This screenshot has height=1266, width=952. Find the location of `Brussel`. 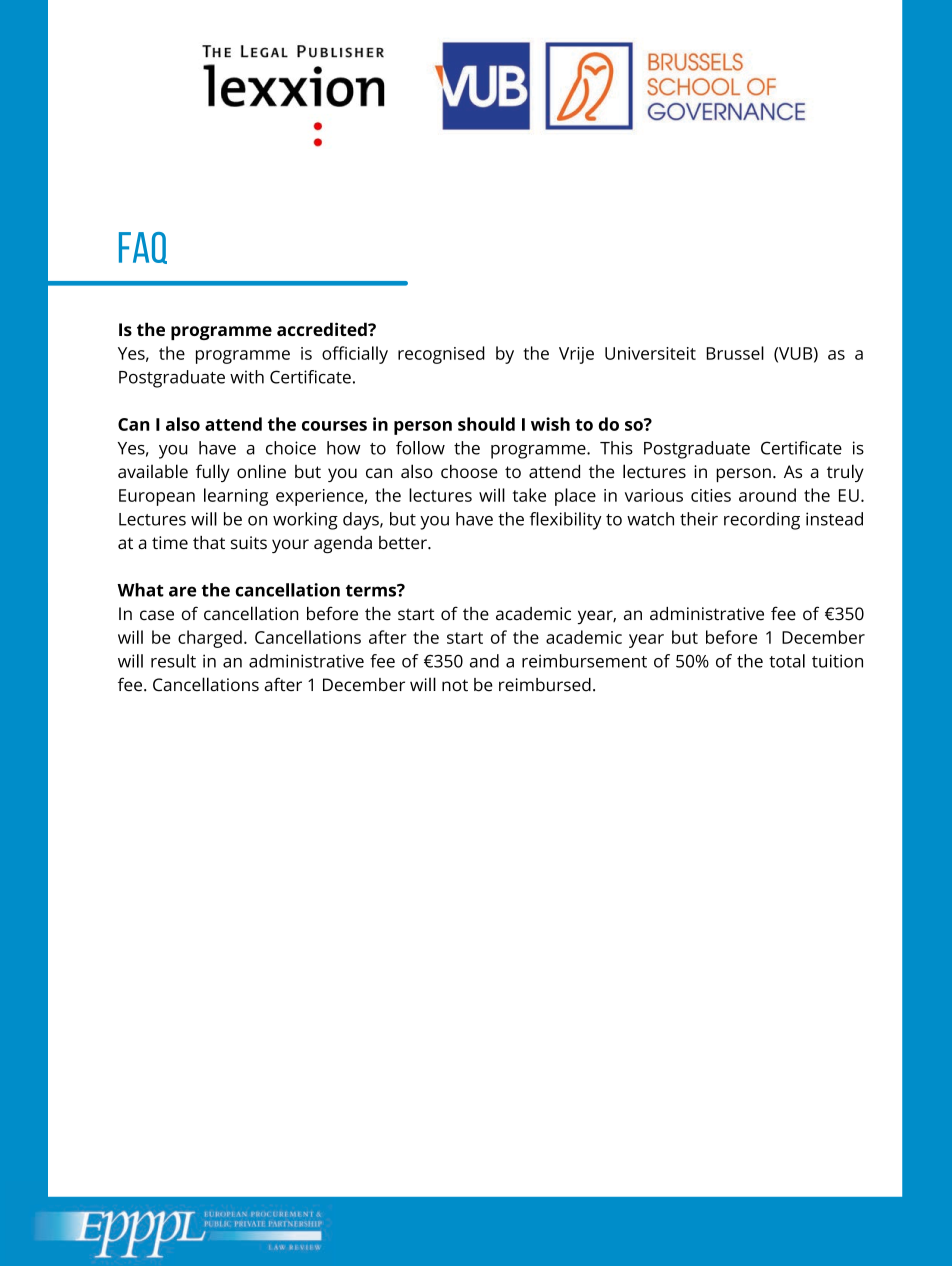

Brussel is located at coordinates (735, 353).
